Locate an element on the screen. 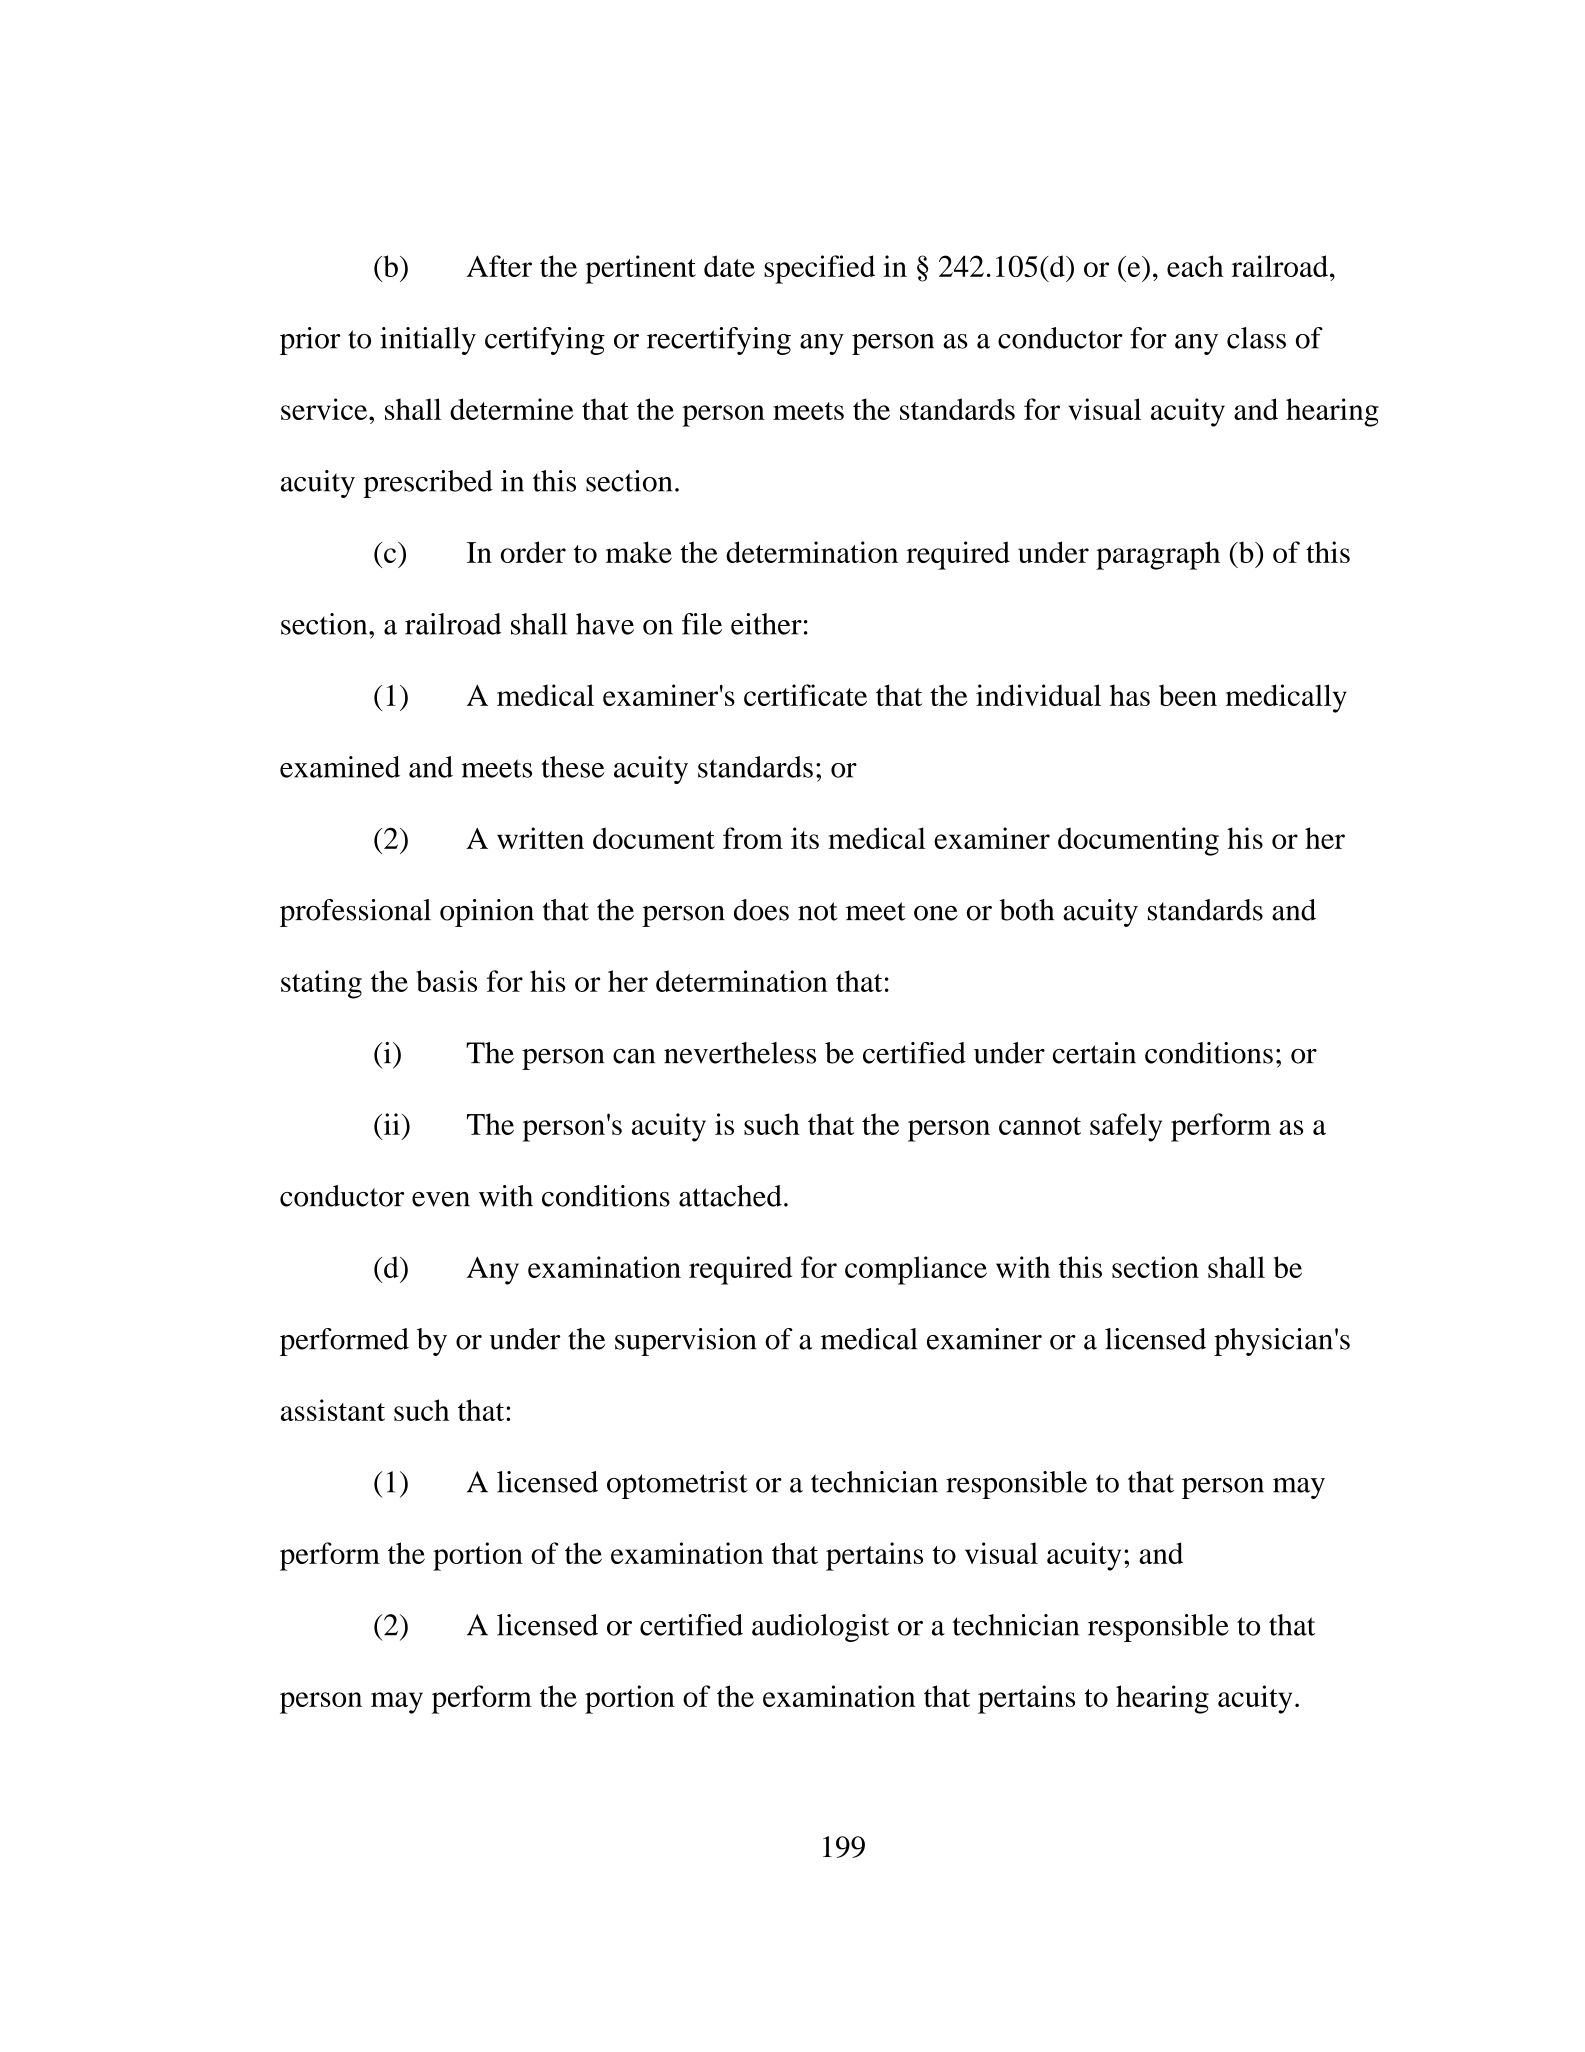 The image size is (1585, 2052). audiologist is located at coordinates (820, 1628).
